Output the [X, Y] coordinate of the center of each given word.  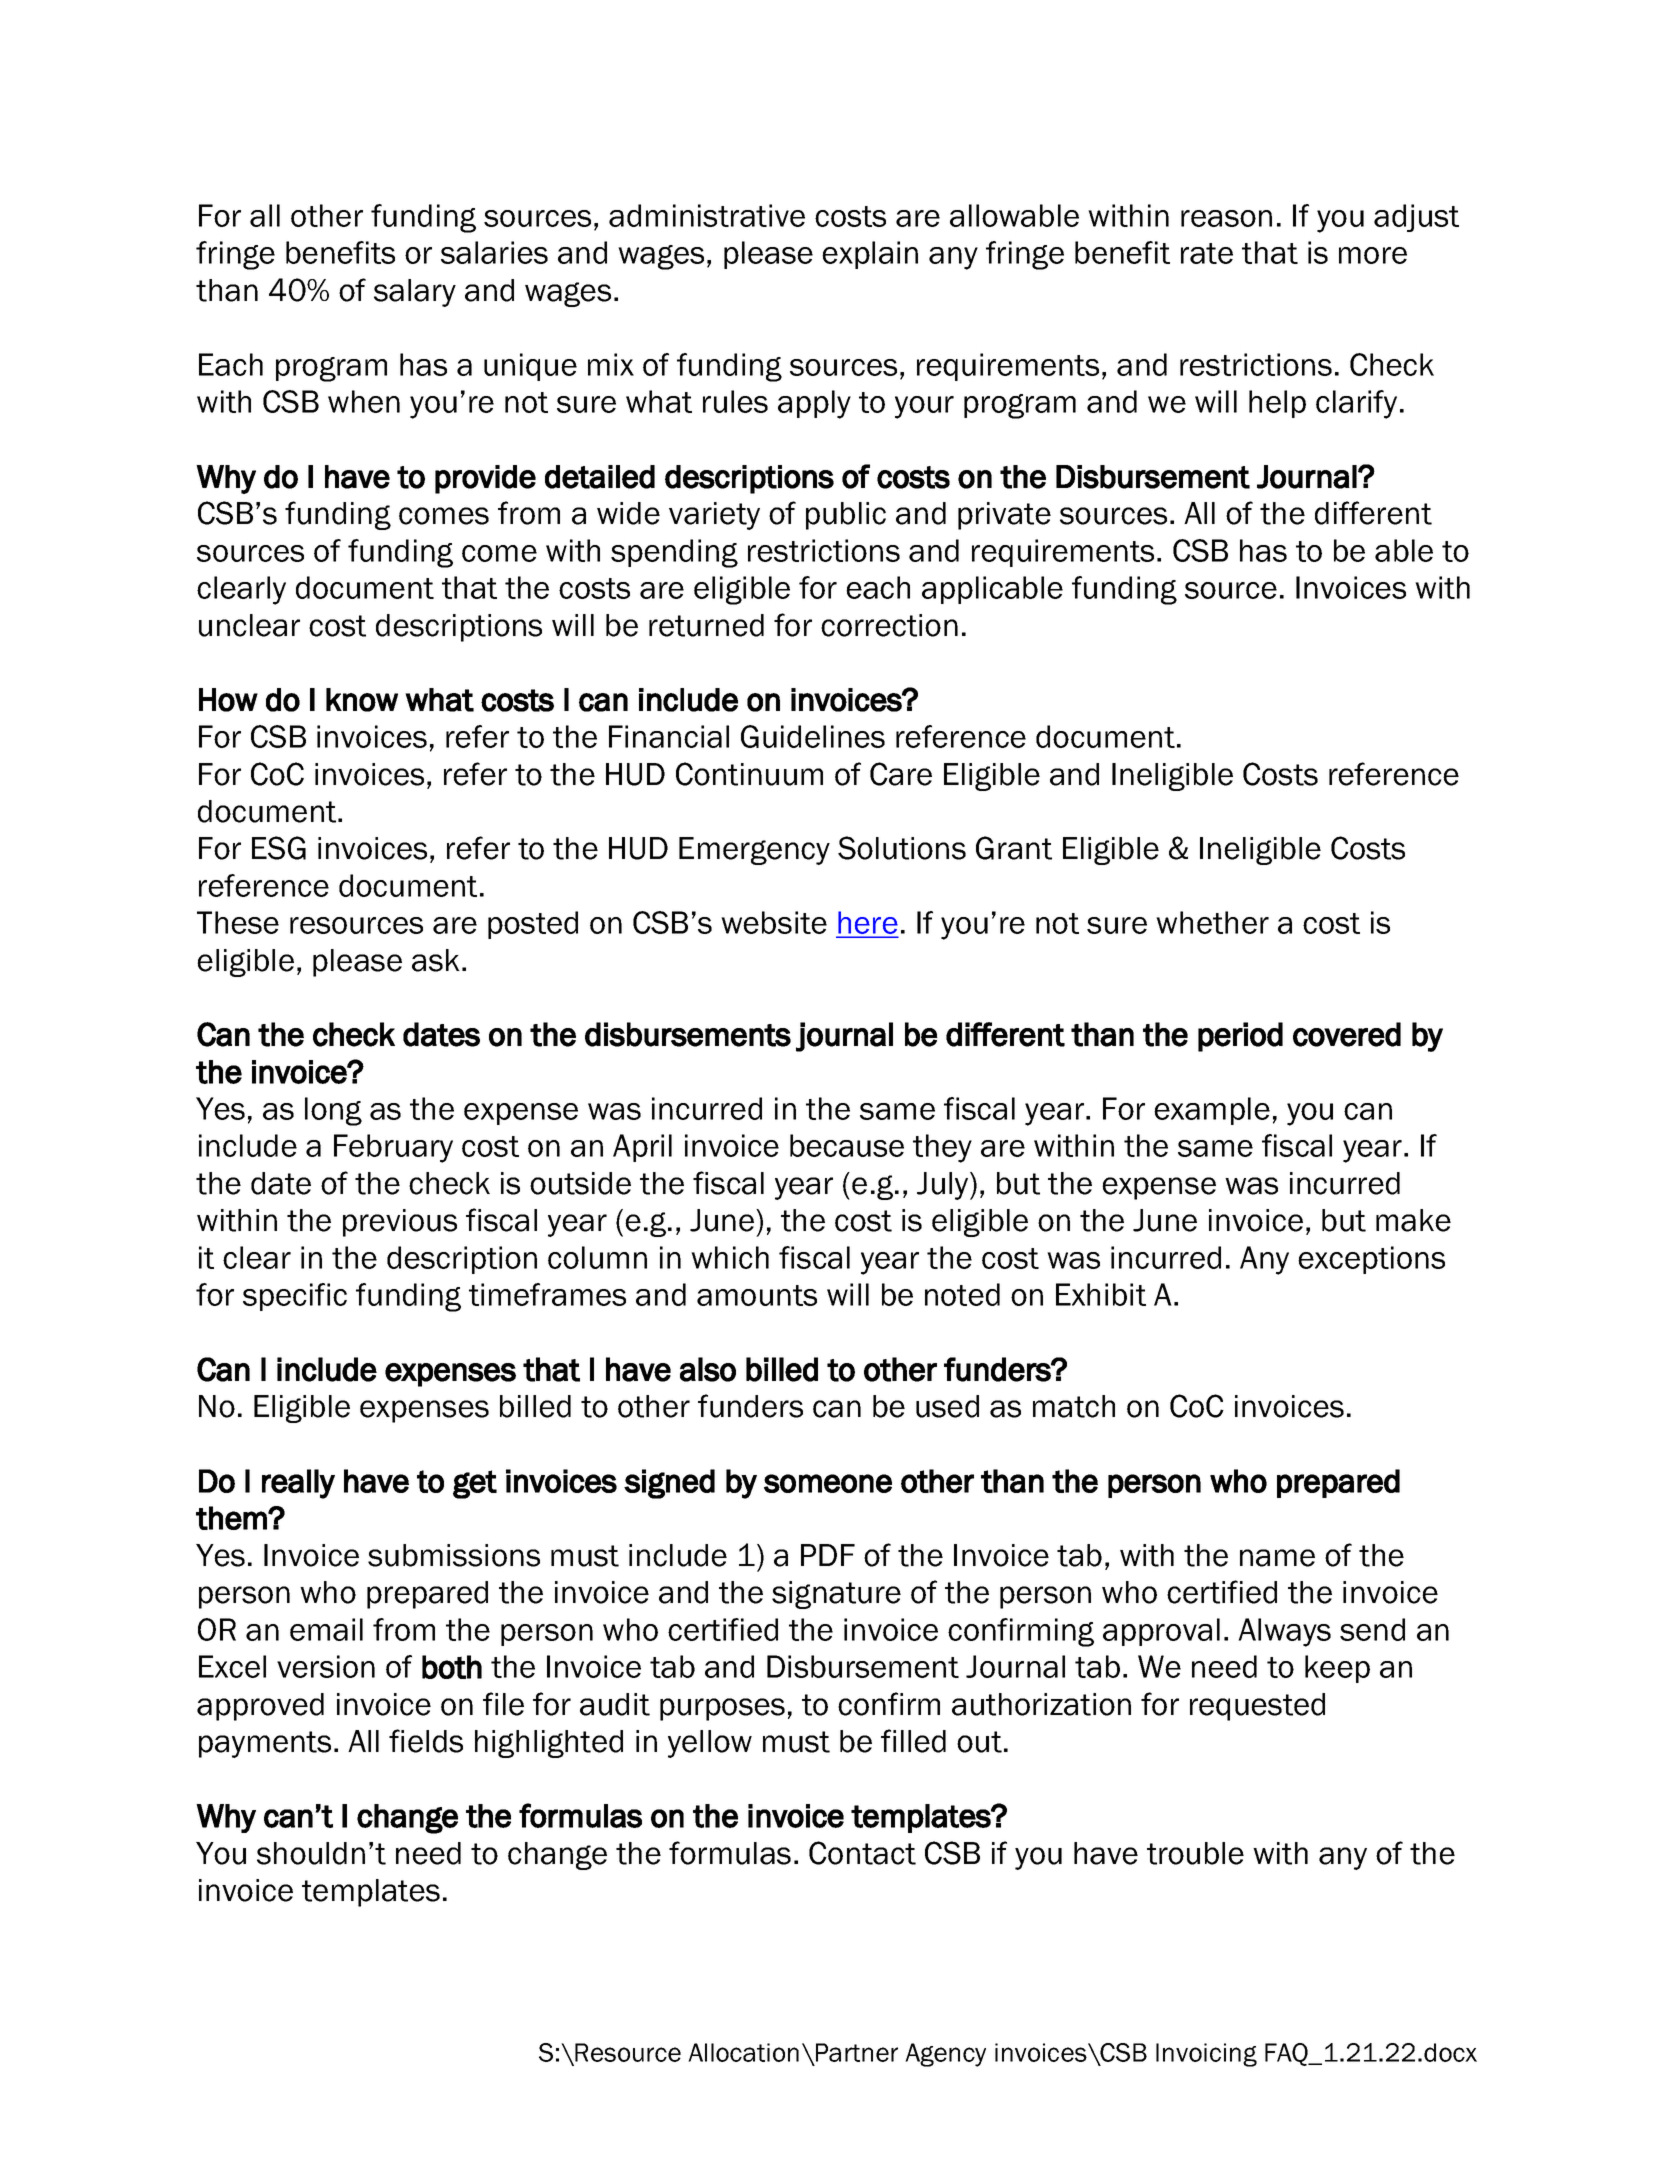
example [1212, 1111]
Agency [945, 2055]
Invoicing [1206, 2055]
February [393, 1148]
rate [1207, 253]
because [847, 1145]
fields [426, 1741]
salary [415, 293]
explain [870, 255]
